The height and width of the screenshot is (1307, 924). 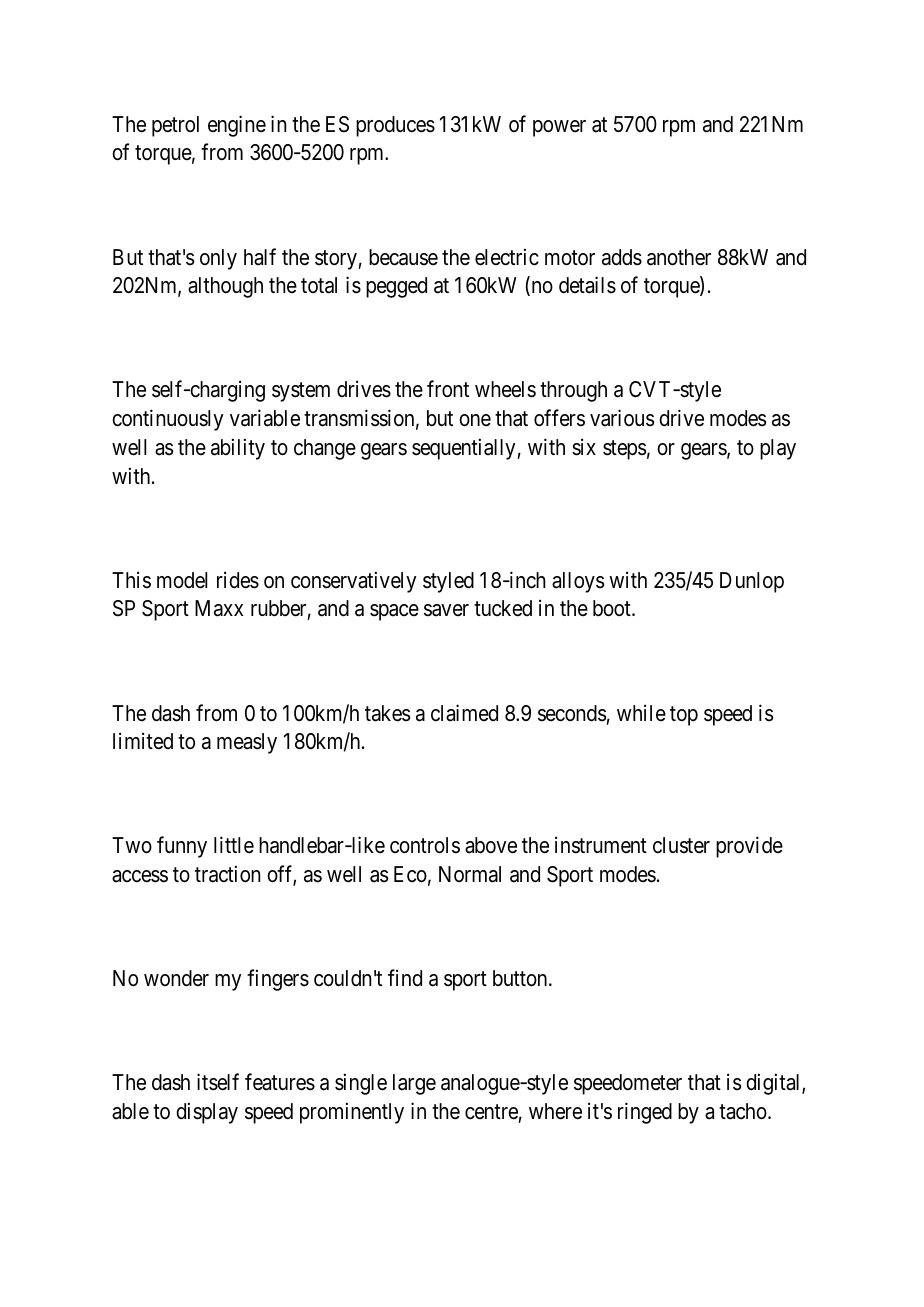 I want to click on another, so click(x=679, y=257).
